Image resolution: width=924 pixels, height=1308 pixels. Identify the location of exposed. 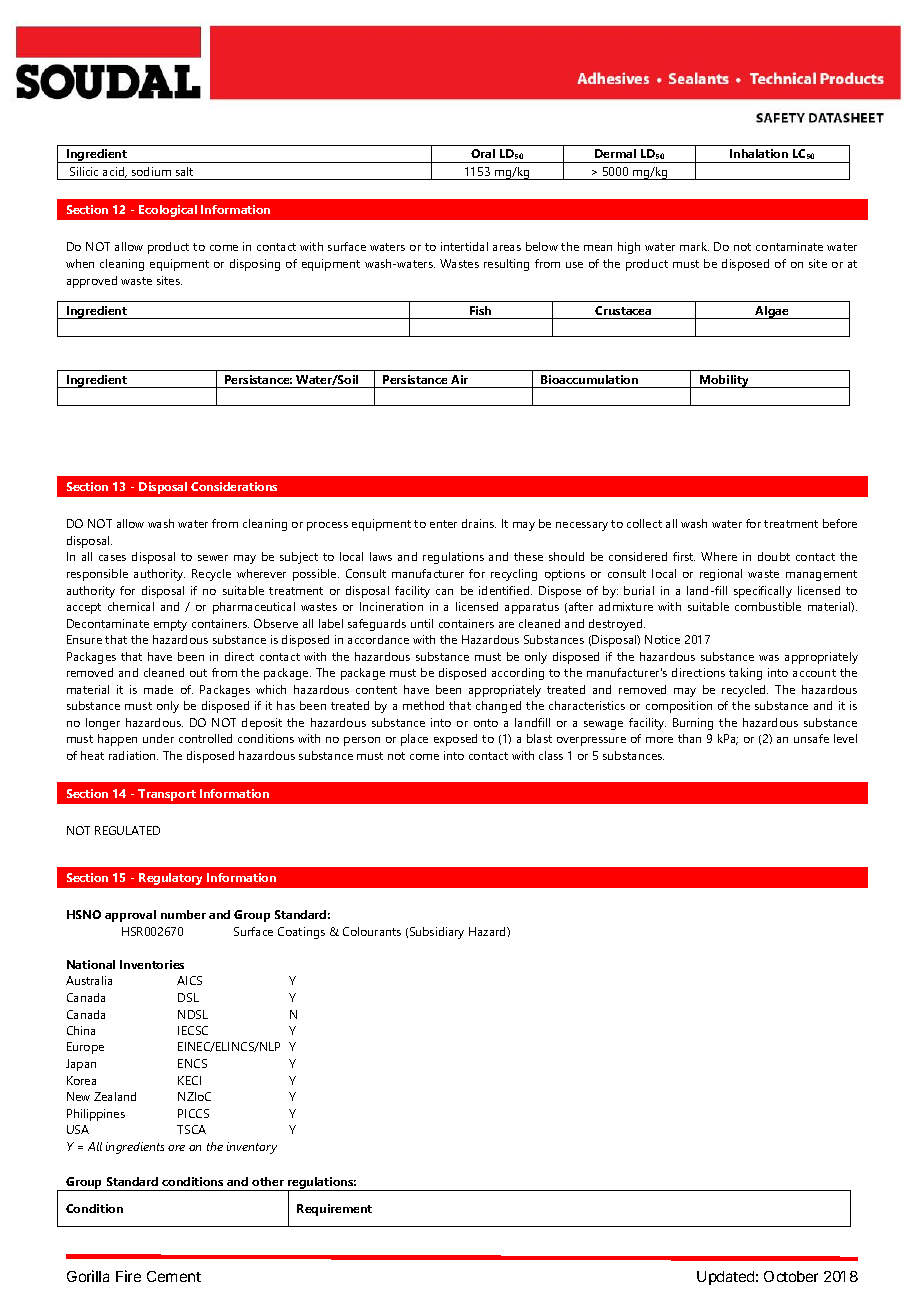
(455, 740).
